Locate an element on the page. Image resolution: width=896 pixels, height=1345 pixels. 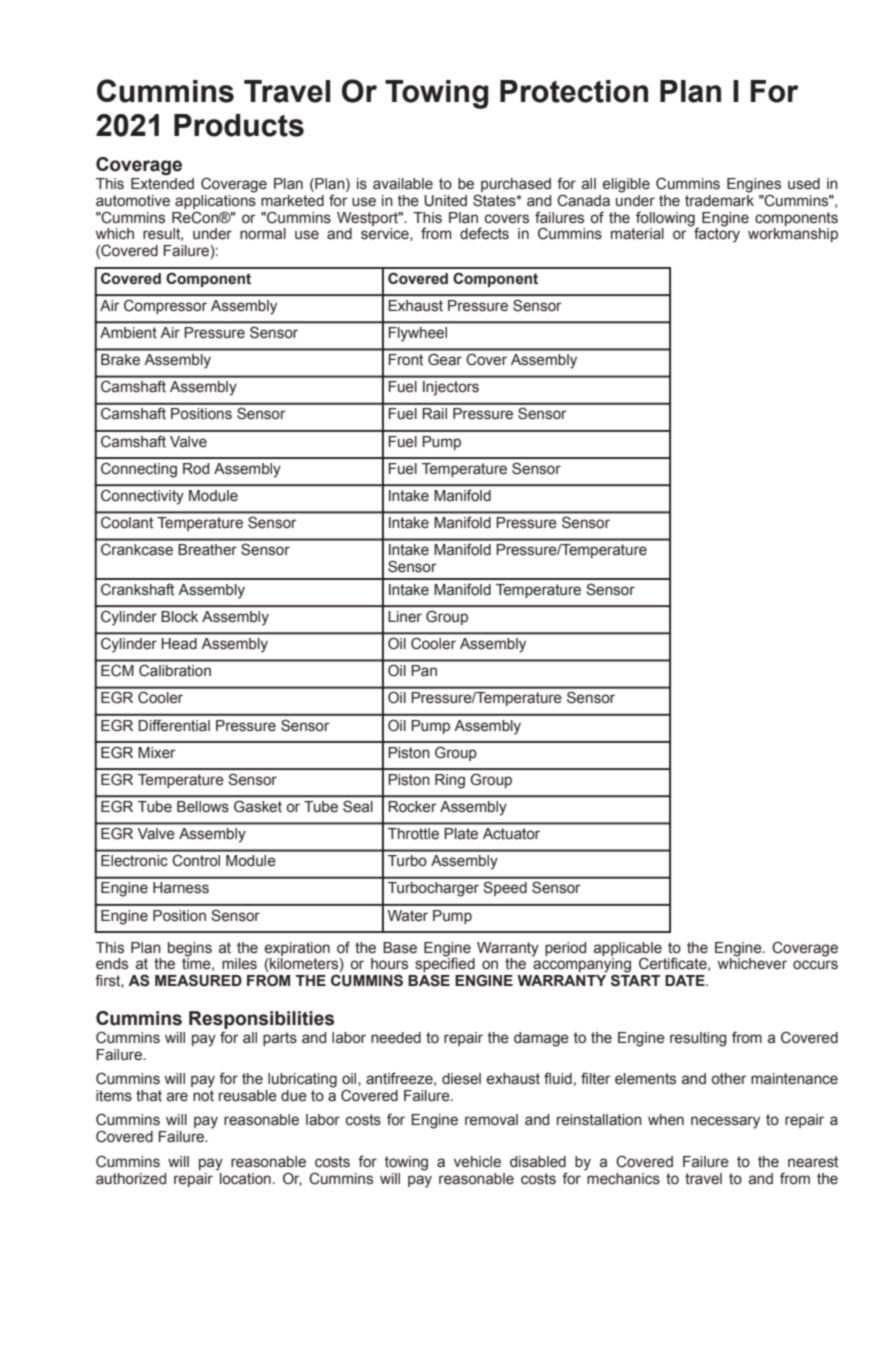
purchased is located at coordinates (516, 185).
